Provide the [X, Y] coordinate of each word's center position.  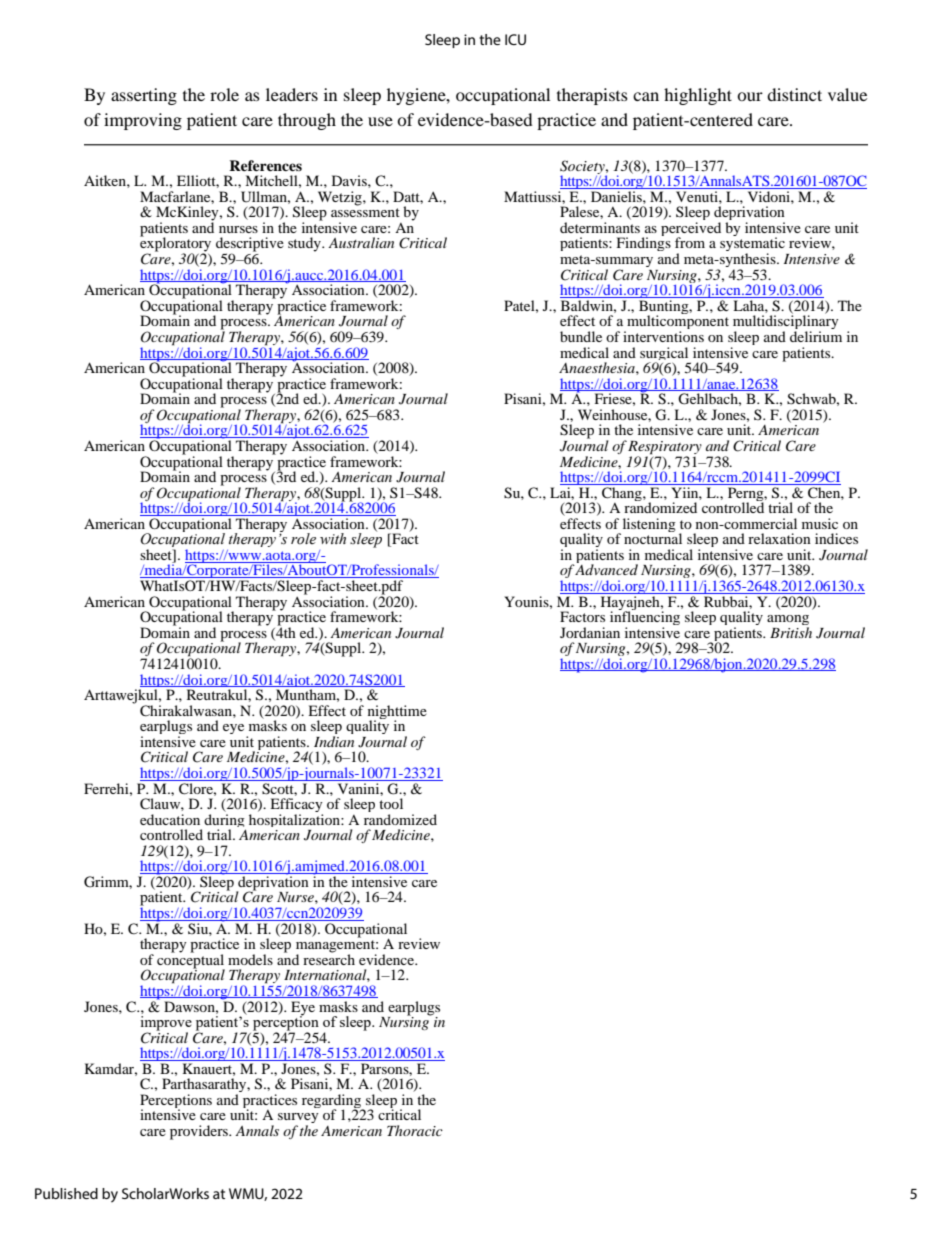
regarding [332, 1102]
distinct [794, 94]
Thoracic [415, 1130]
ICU [515, 39]
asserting [144, 96]
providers [200, 1132]
